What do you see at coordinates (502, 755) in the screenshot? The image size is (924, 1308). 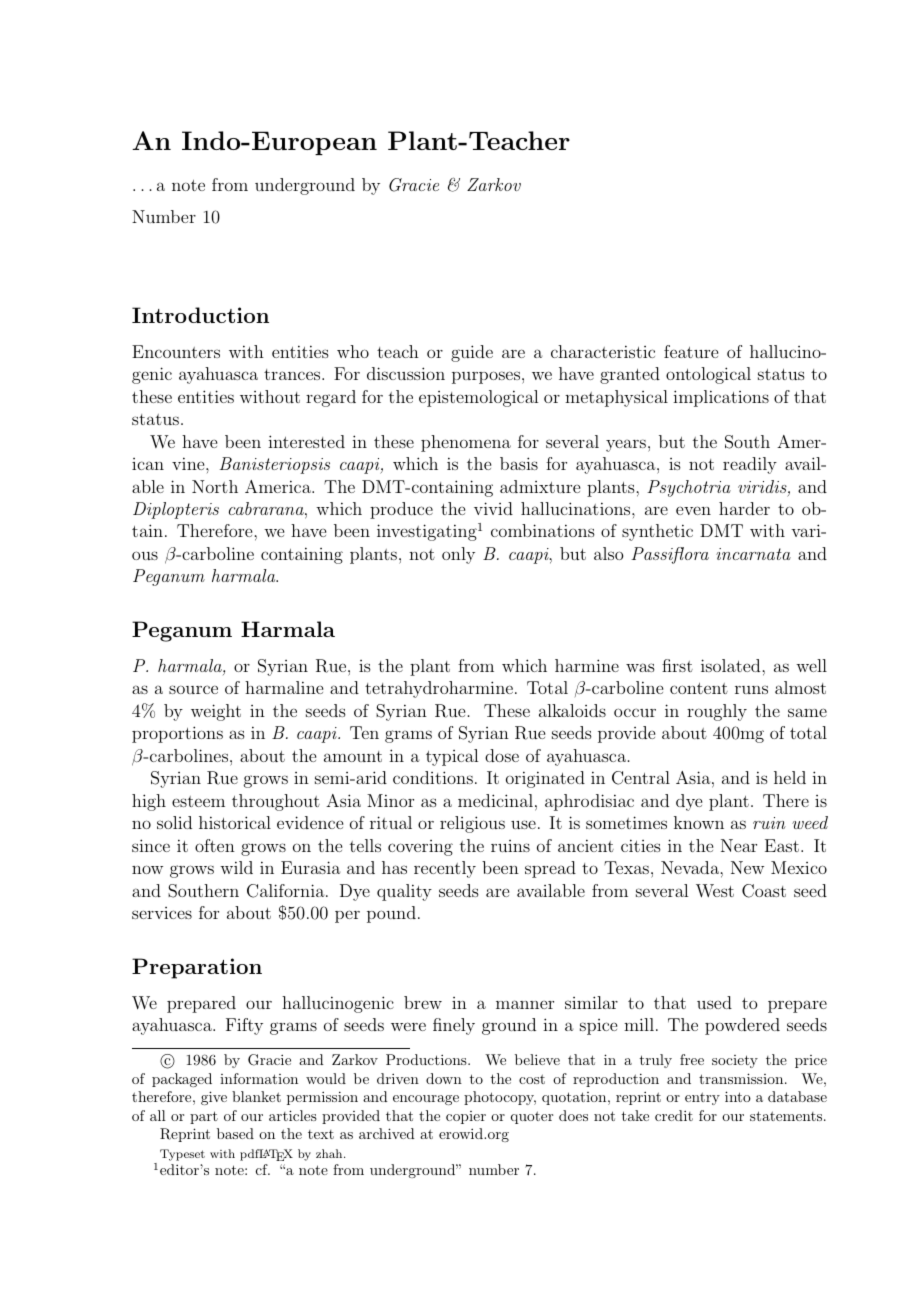 I see `dose` at bounding box center [502, 755].
